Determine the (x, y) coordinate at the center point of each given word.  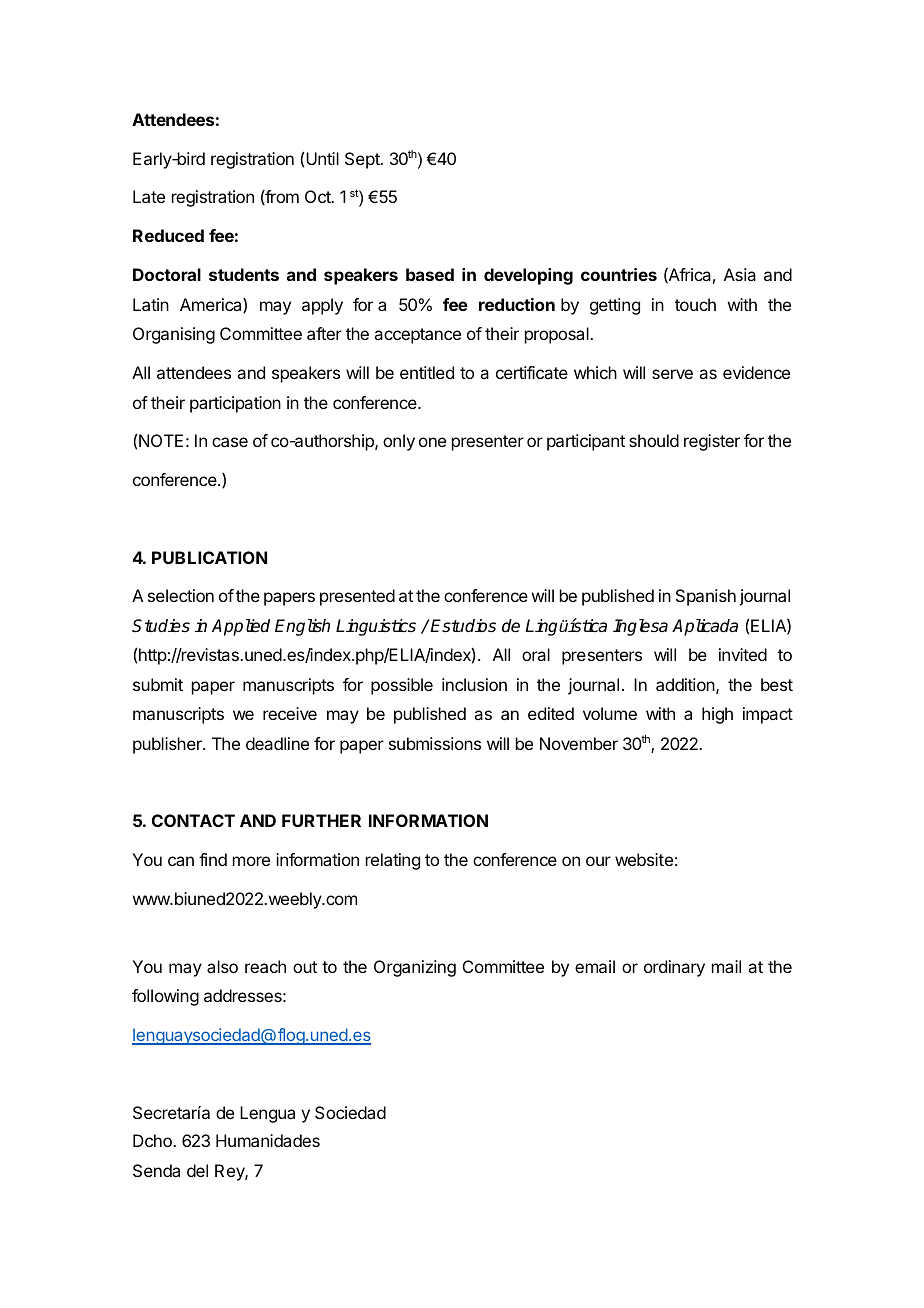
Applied (241, 627)
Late (149, 196)
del (197, 1170)
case (230, 442)
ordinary (674, 968)
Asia (740, 274)
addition (685, 684)
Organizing (415, 968)
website (644, 859)
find (213, 859)
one (432, 442)
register (712, 442)
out (305, 967)
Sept (363, 160)
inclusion (474, 684)
